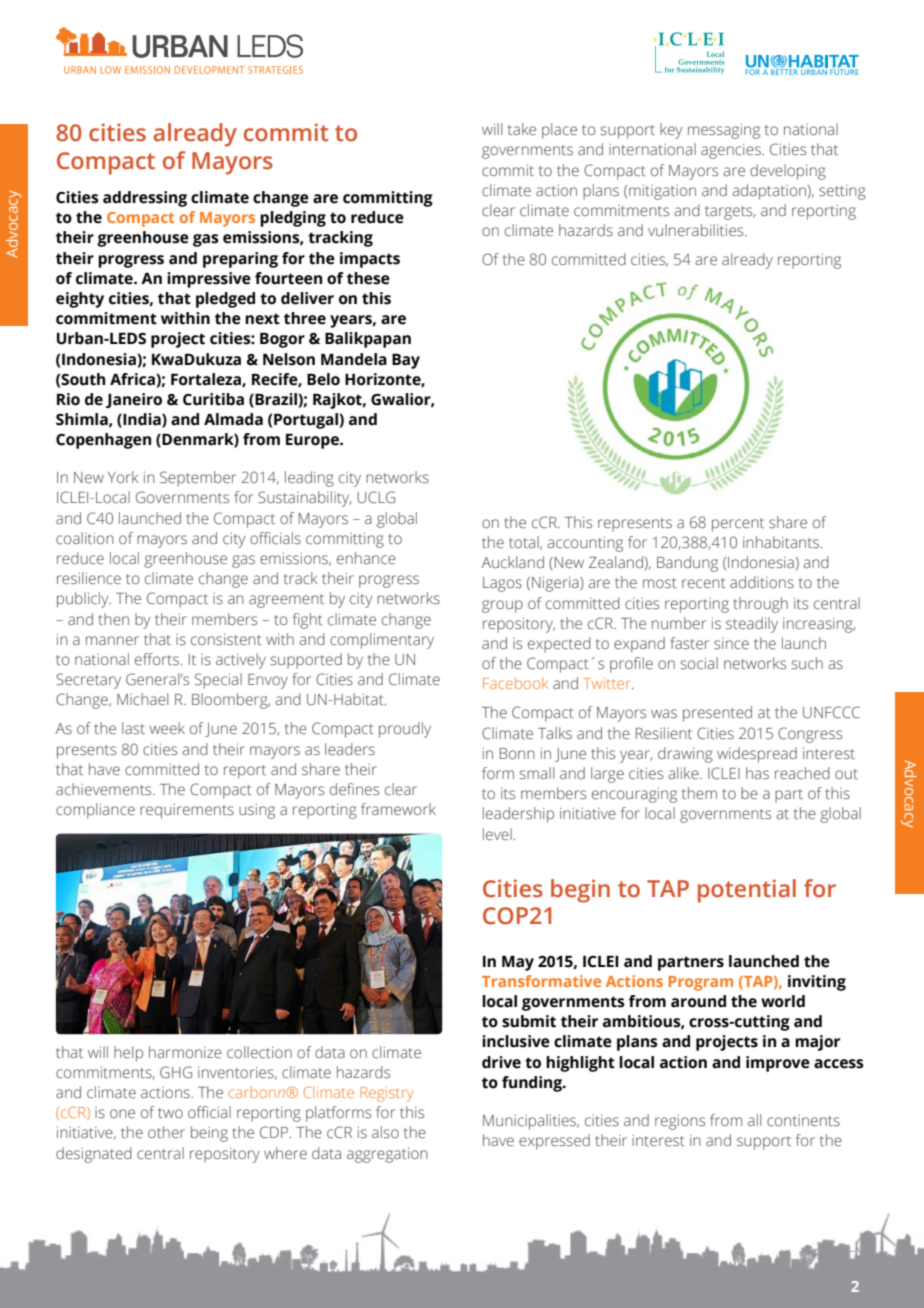 The image size is (924, 1308). Describe the element at coordinates (522, 129) in the screenshot. I see `take` at that location.
